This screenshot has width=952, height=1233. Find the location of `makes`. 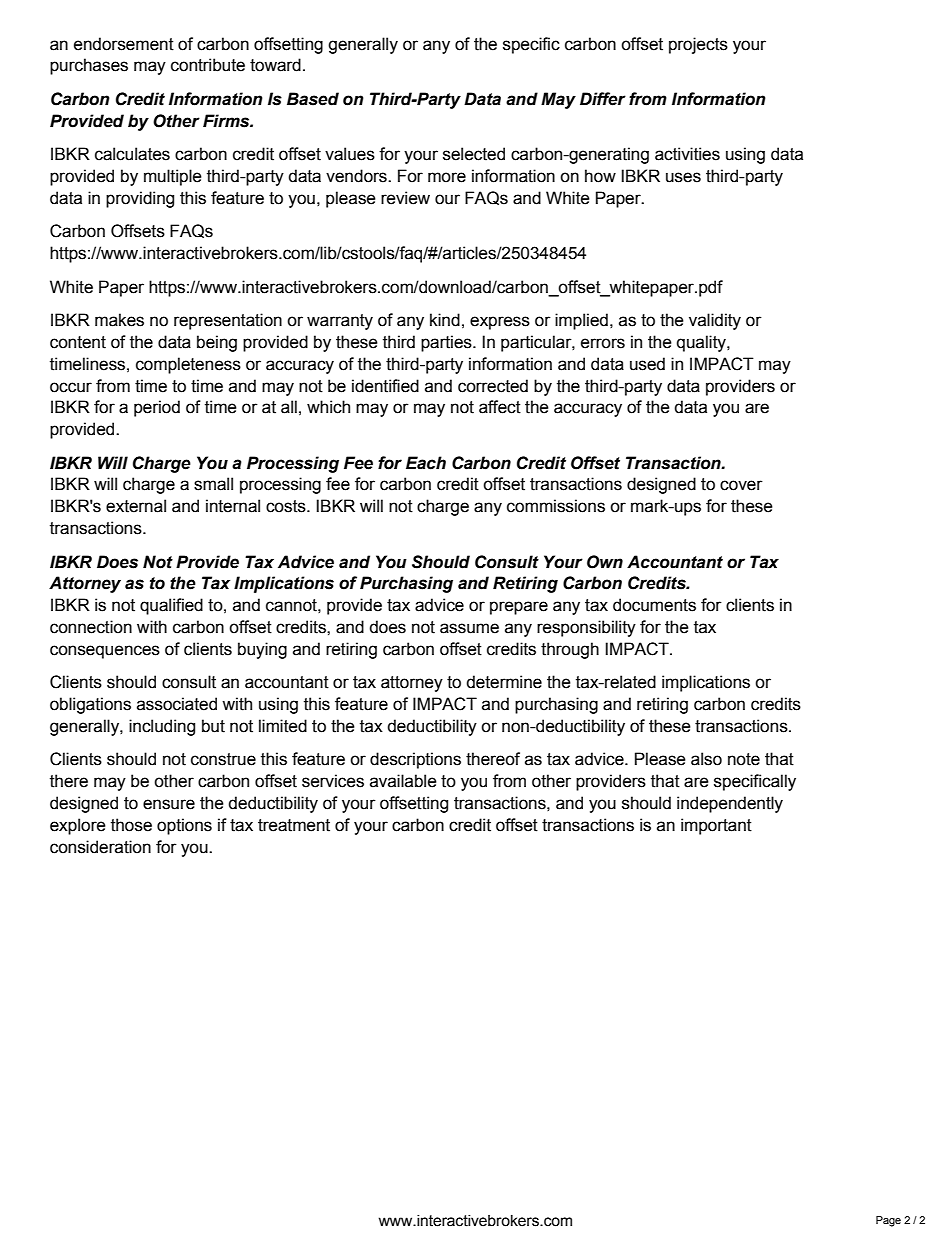

makes is located at coordinates (119, 320).
